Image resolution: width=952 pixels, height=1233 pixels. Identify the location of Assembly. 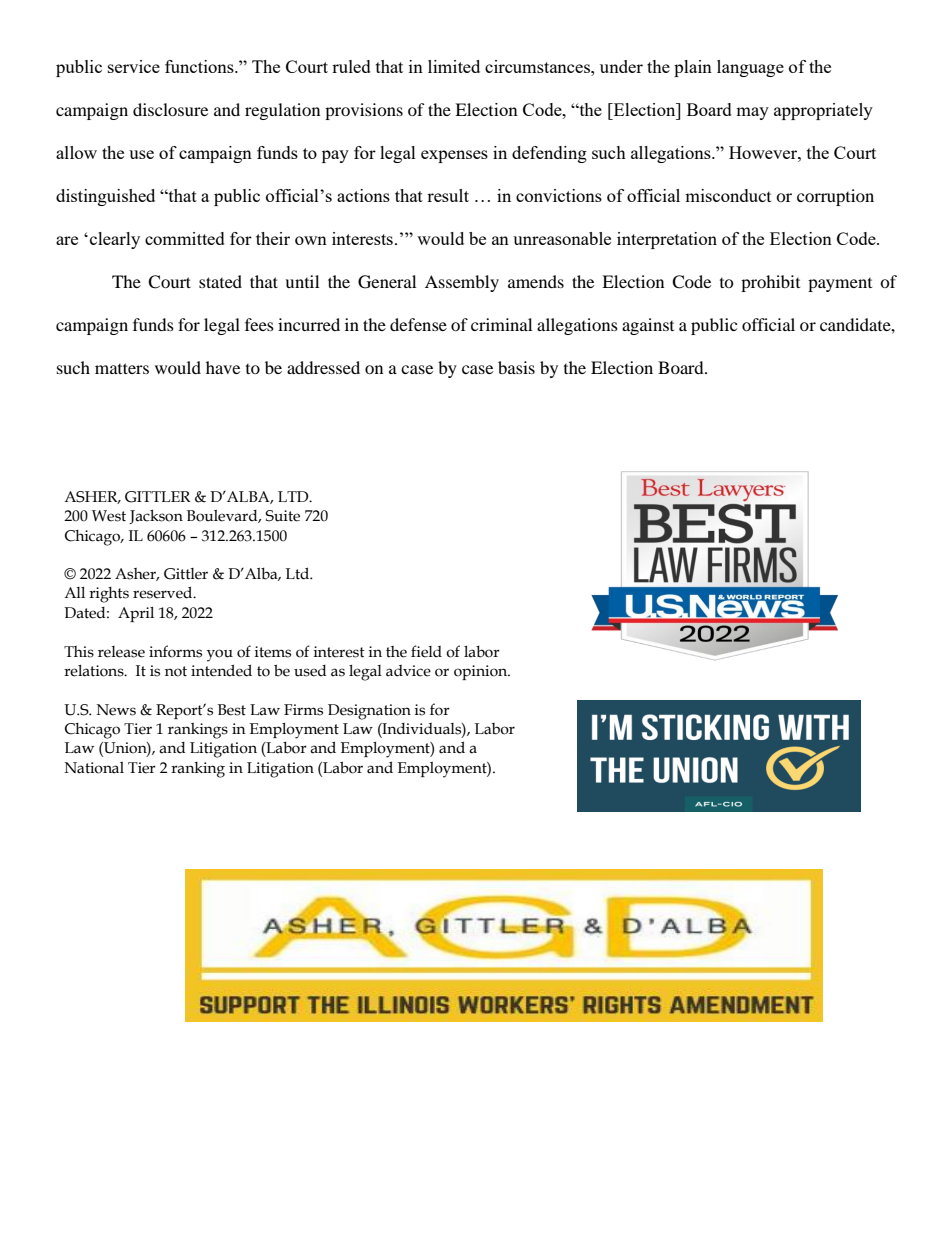
(462, 283).
